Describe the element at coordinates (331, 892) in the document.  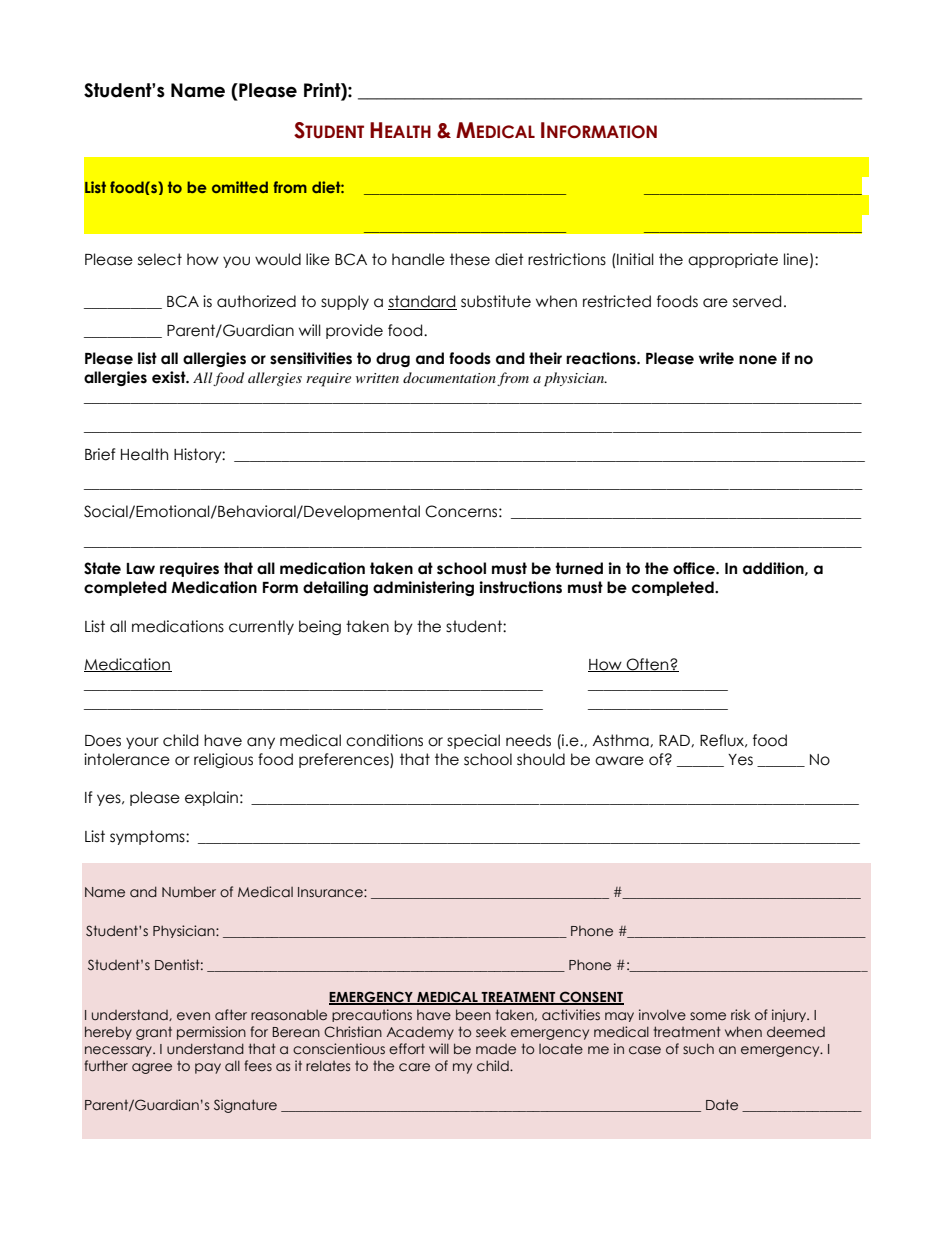
I see `Insurance` at that location.
